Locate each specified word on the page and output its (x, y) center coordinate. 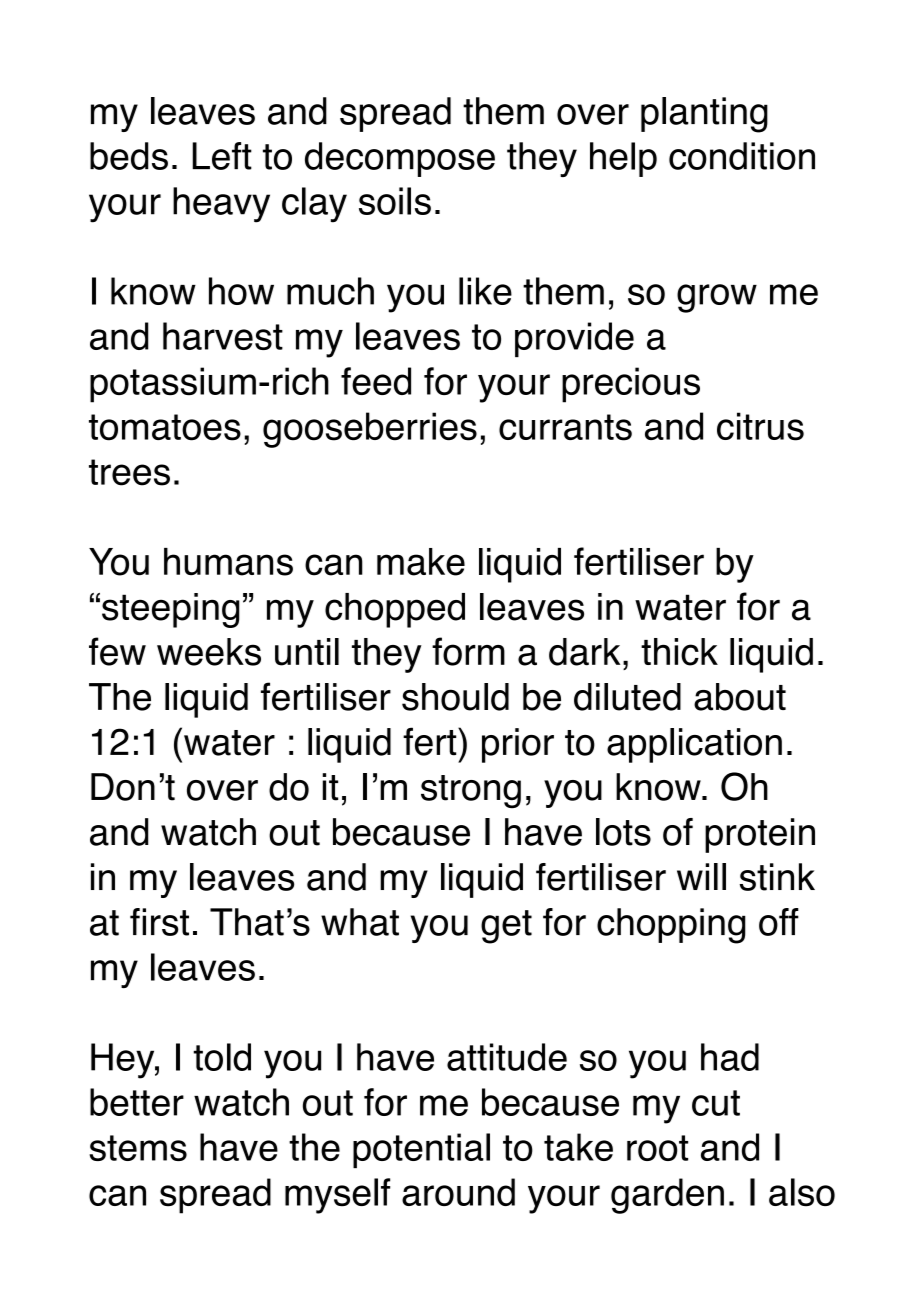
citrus (760, 426)
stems (138, 1148)
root (657, 1148)
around (458, 1192)
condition (742, 156)
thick (679, 652)
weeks (209, 652)
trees (129, 472)
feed (376, 381)
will (701, 876)
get (506, 927)
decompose (400, 159)
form (468, 651)
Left (222, 156)
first (159, 922)
